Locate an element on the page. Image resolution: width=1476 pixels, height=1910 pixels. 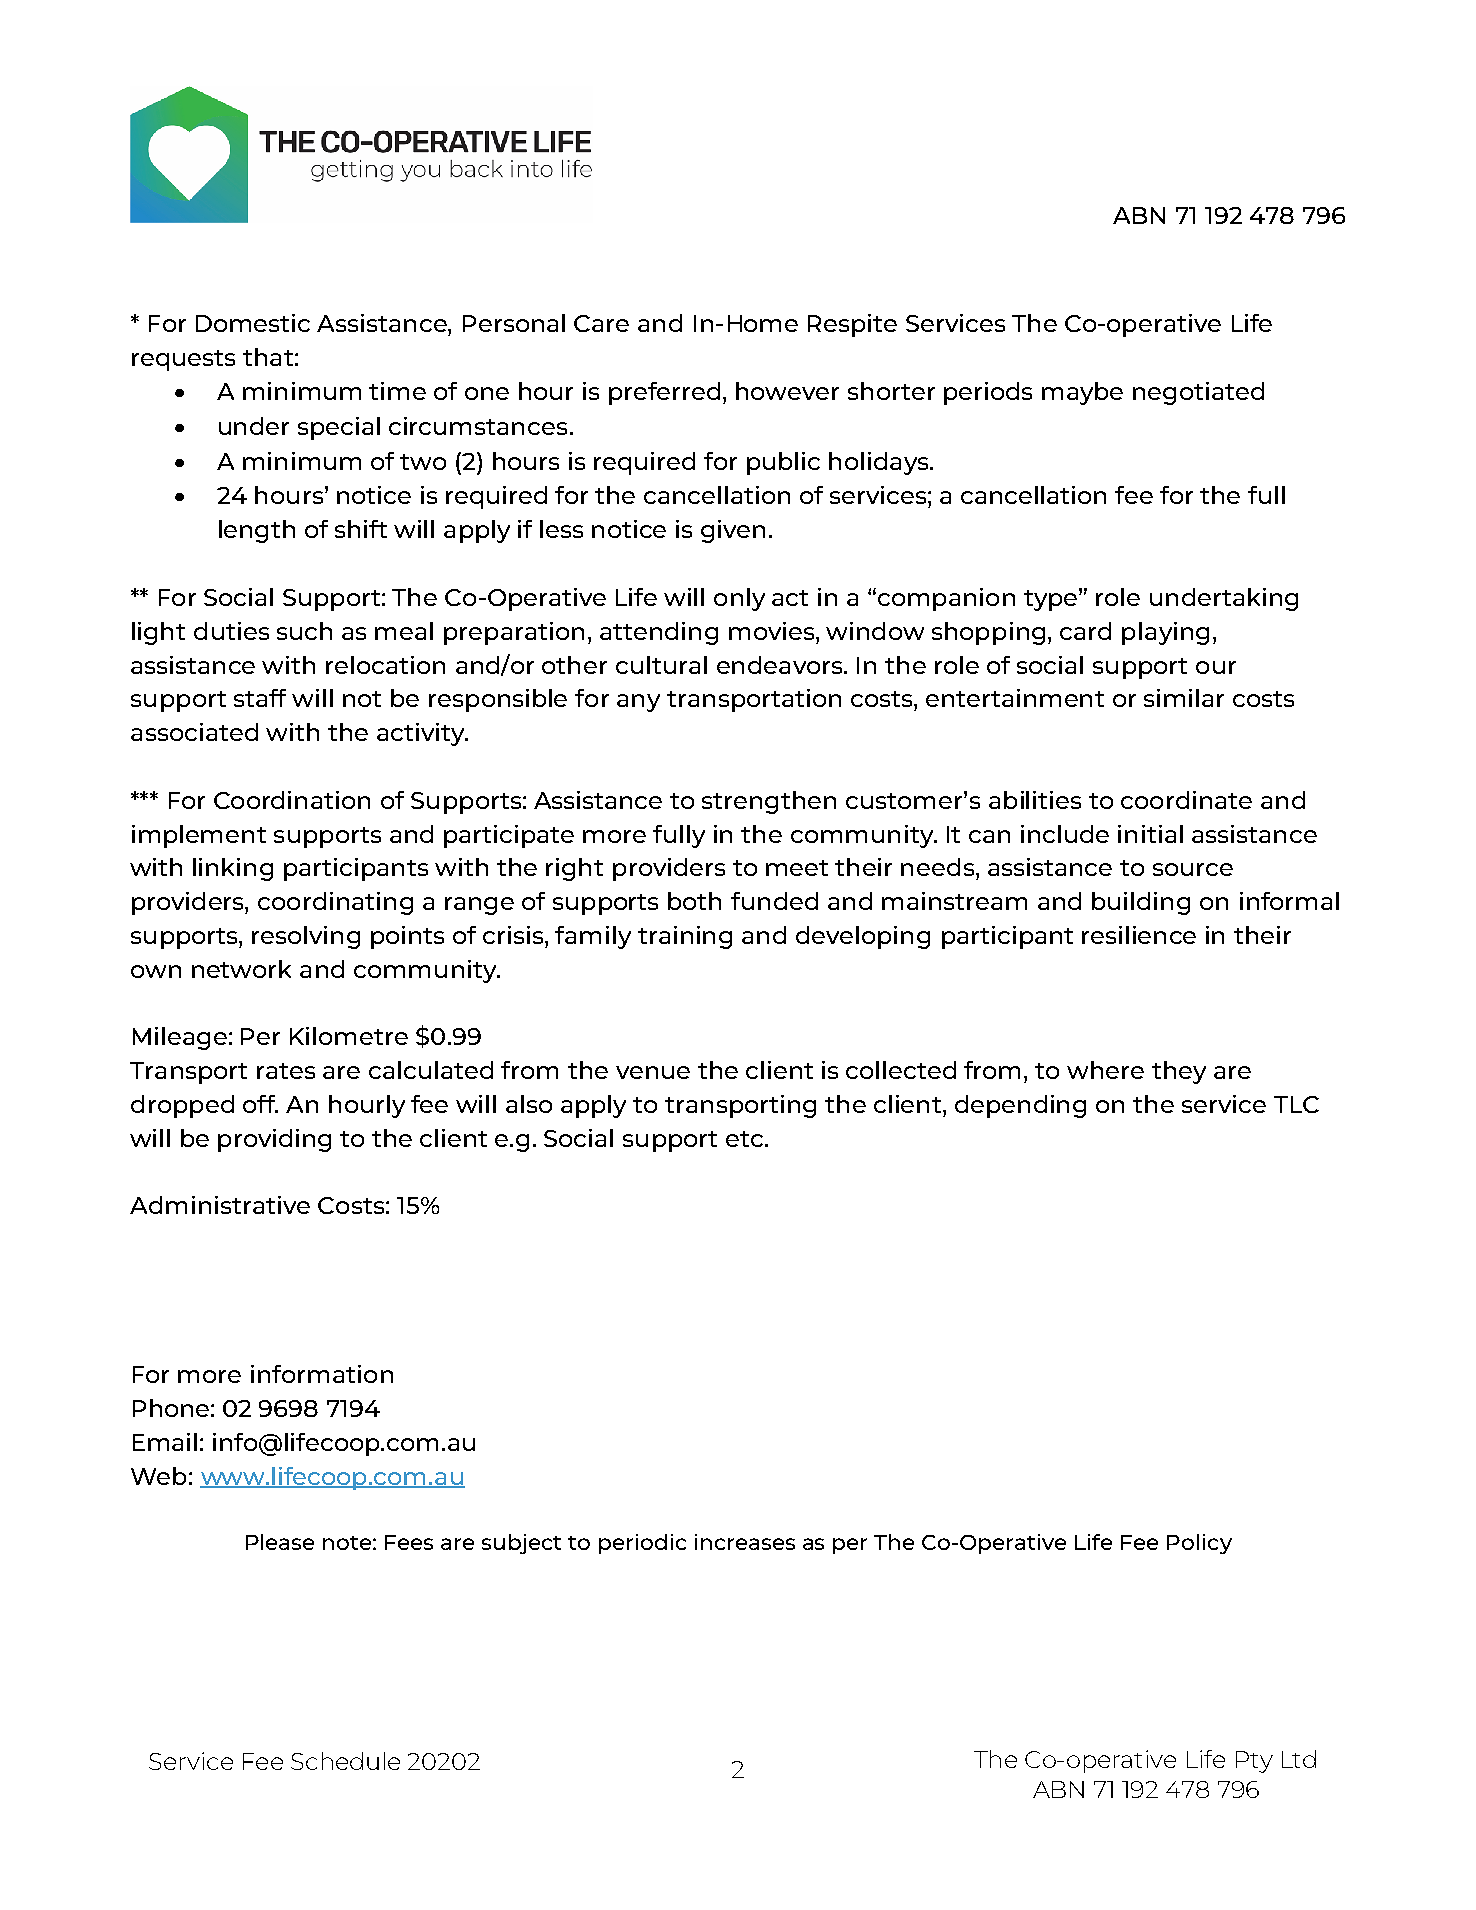
venue is located at coordinates (653, 1072).
